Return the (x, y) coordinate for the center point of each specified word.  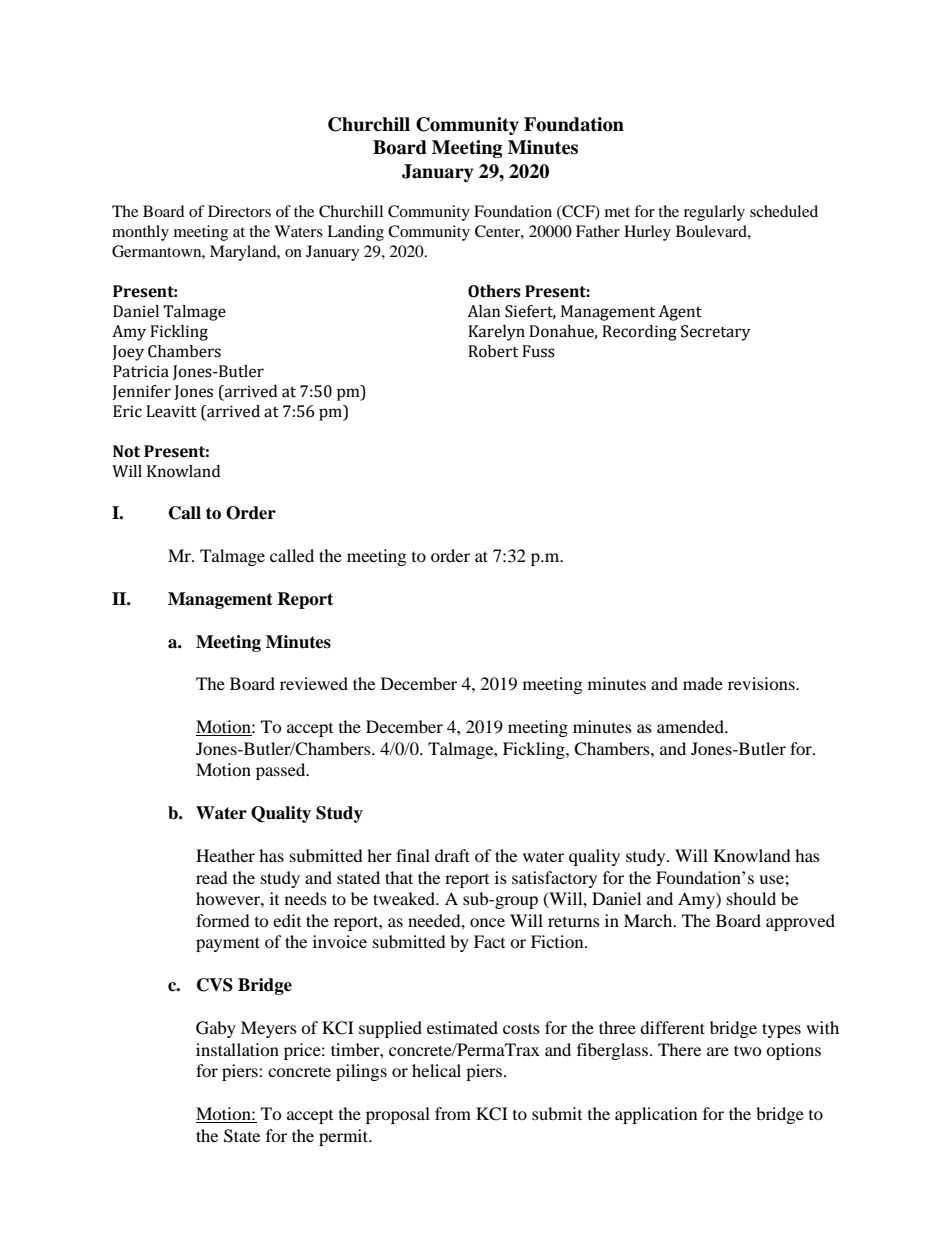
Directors (239, 211)
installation (237, 1049)
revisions (762, 683)
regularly (714, 213)
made (703, 683)
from (453, 1113)
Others (494, 291)
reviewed (314, 683)
